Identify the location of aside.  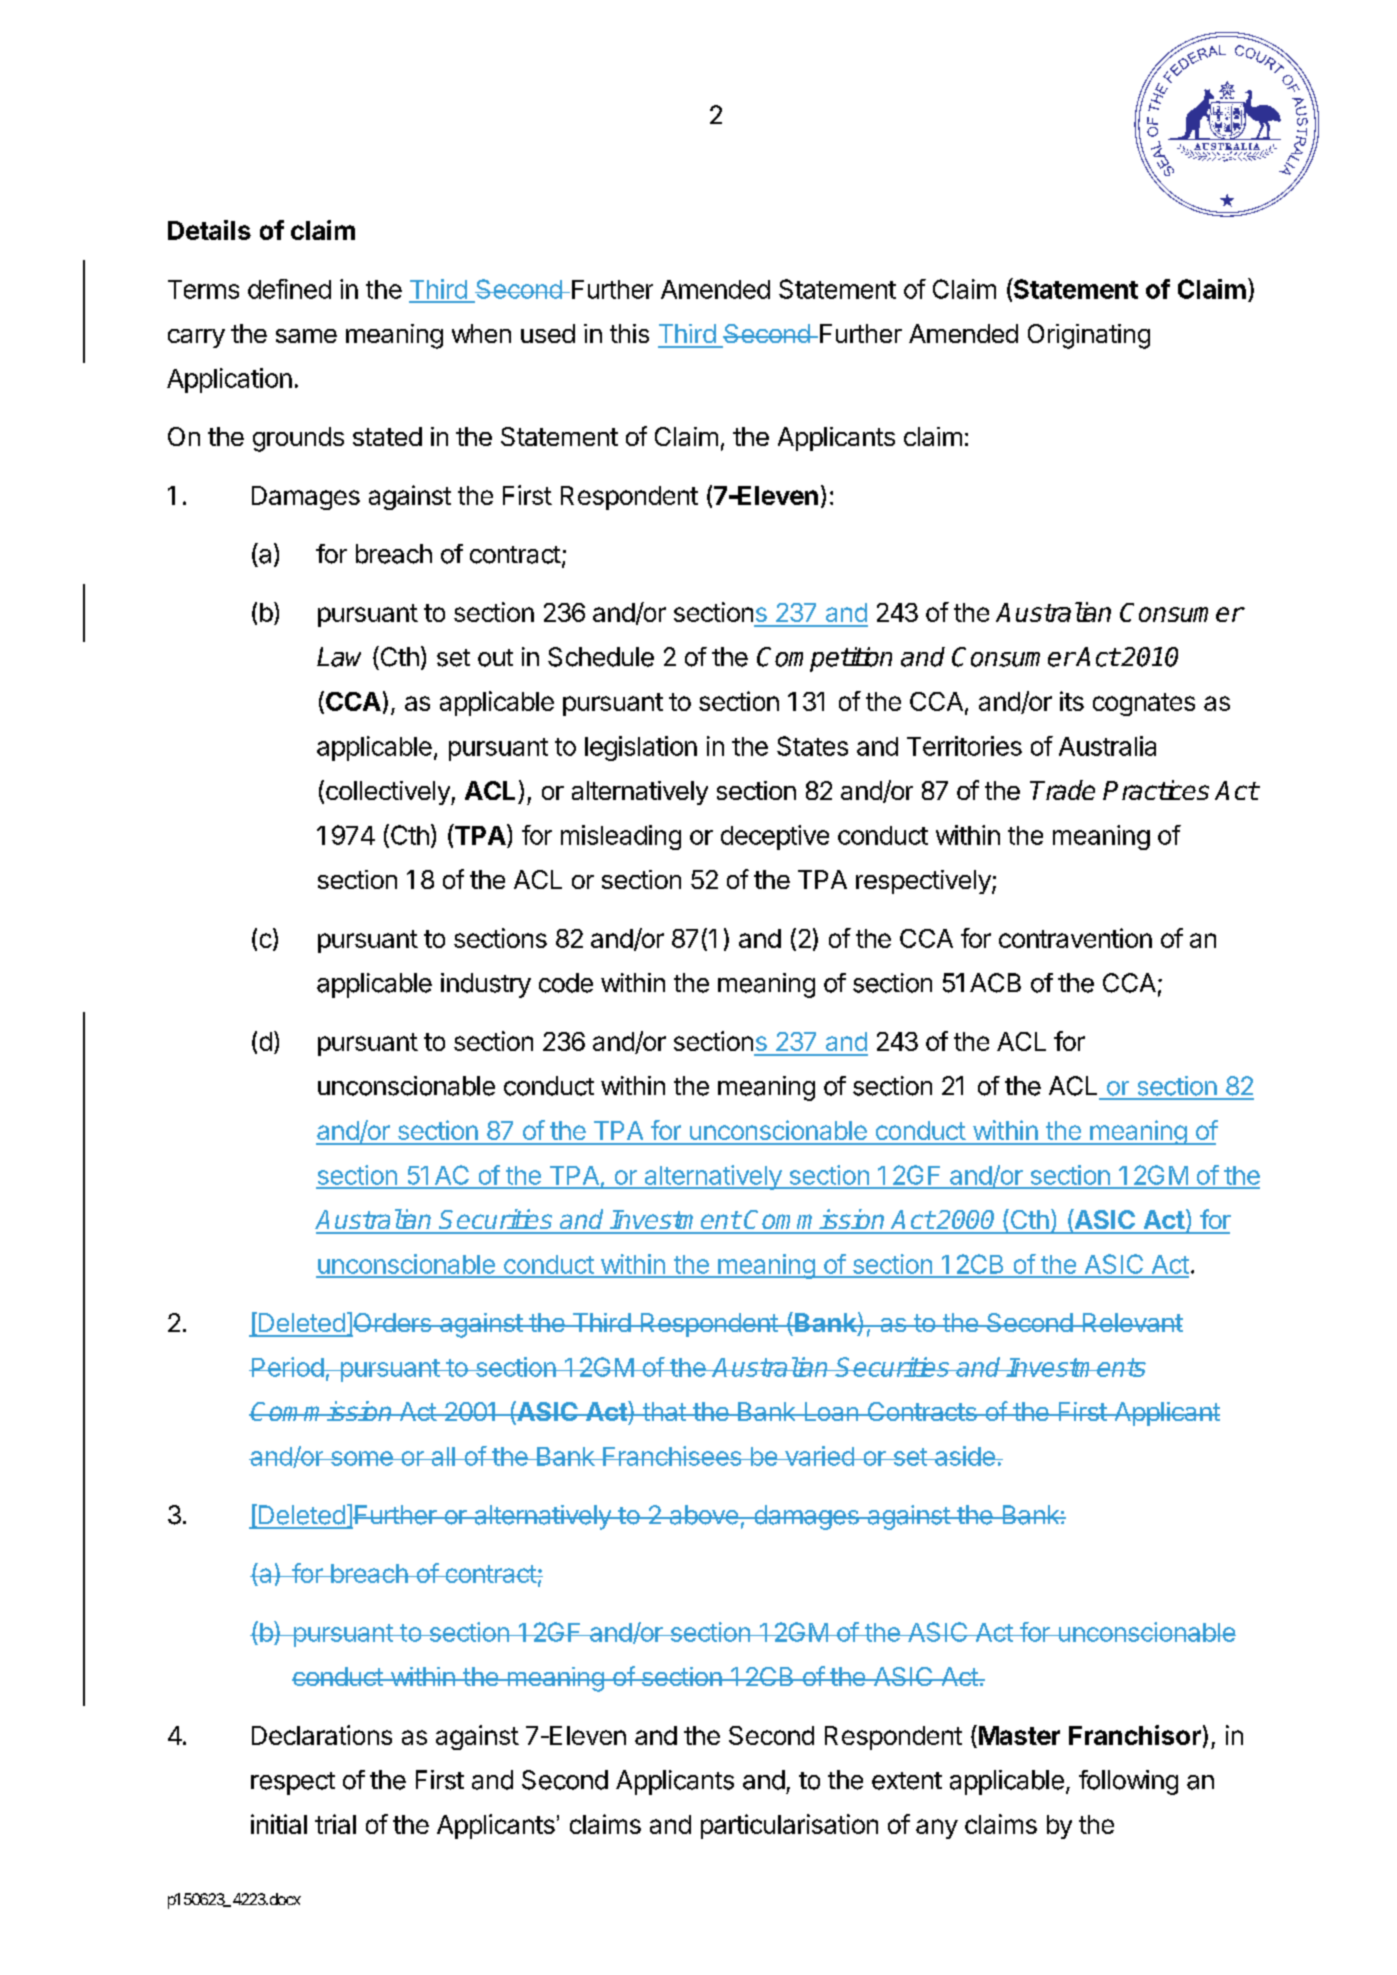
(965, 1456).
